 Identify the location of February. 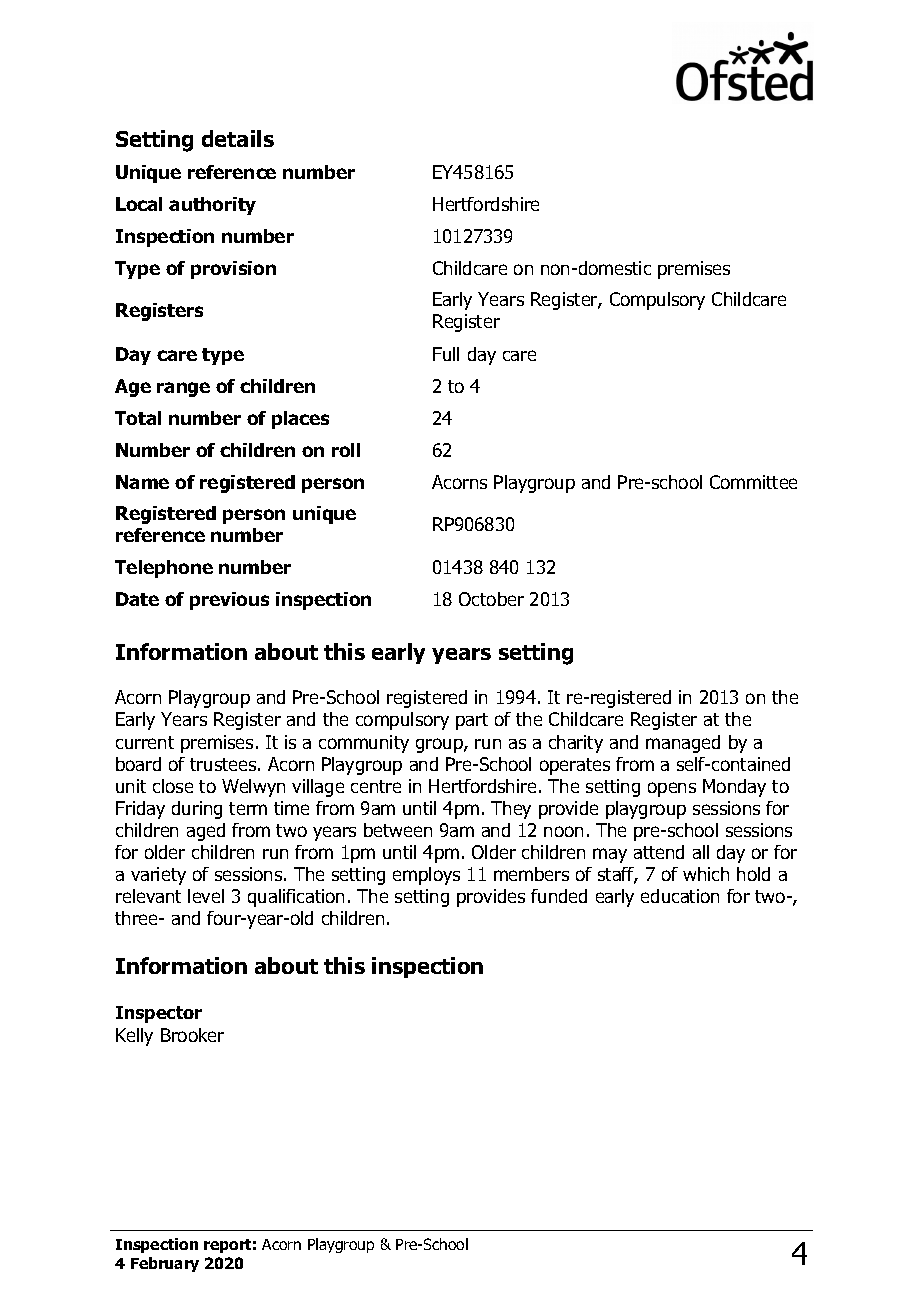
(165, 1264).
